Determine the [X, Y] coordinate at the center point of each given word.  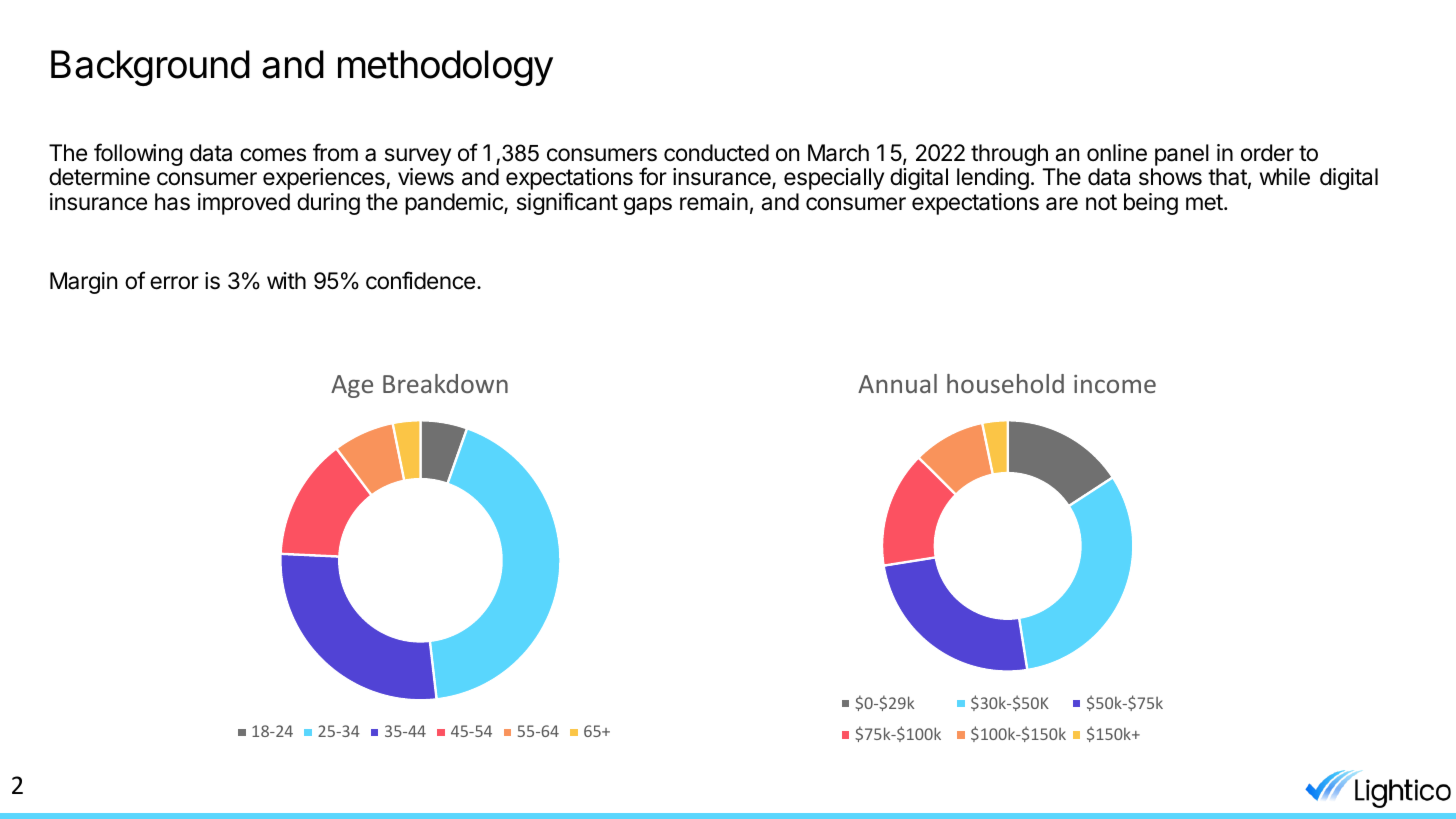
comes [273, 155]
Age [352, 386]
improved [244, 204]
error [174, 283]
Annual [897, 383]
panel [1182, 155]
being [1151, 204]
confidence [420, 280]
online [1117, 153]
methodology [445, 68]
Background [150, 68]
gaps [648, 206]
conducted [716, 153]
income [1115, 384]
